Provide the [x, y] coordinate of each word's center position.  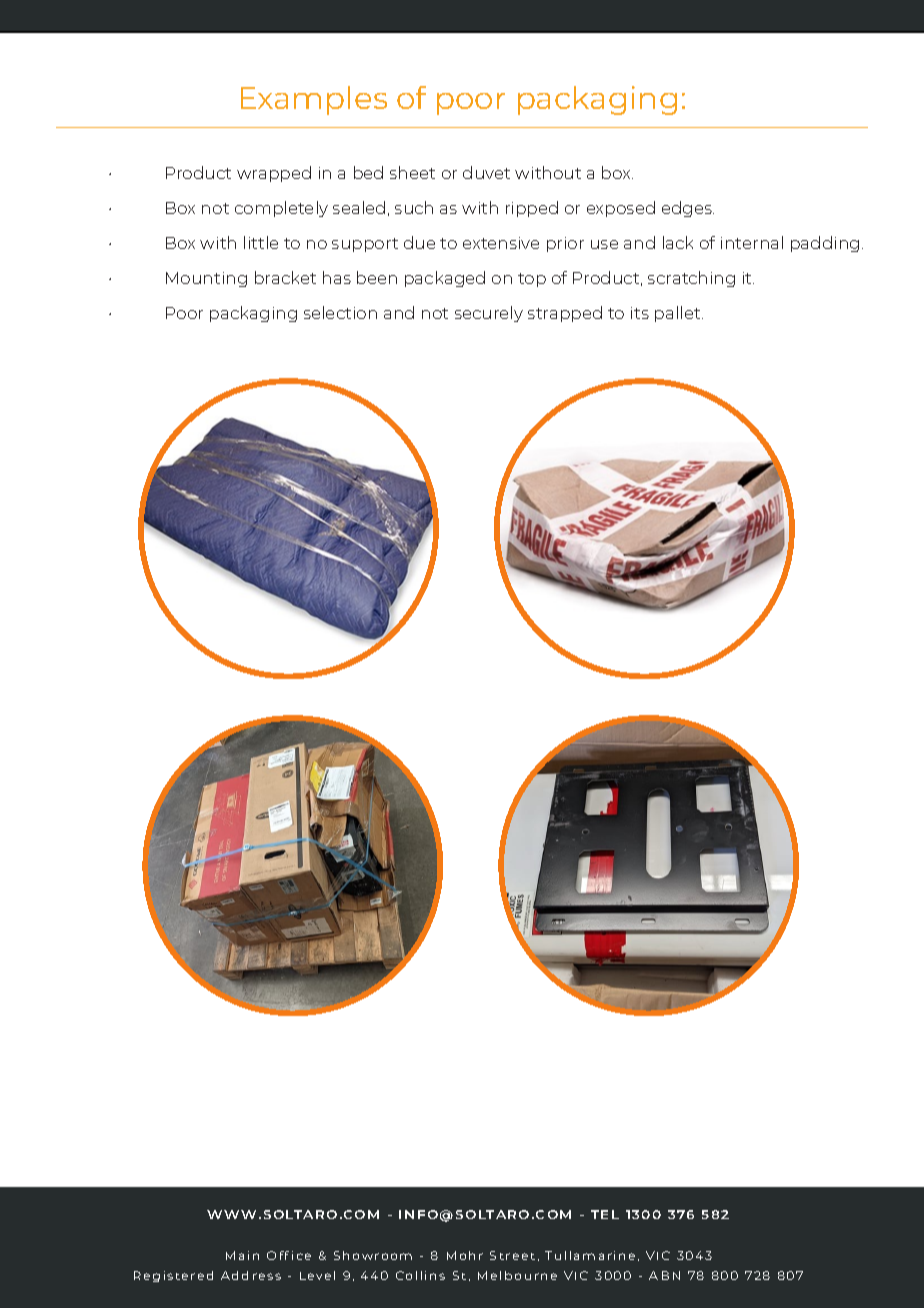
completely [281, 209]
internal [752, 242]
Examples [314, 100]
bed [368, 172]
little [261, 242]
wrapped [274, 174]
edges [688, 209]
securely [489, 314]
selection [340, 312]
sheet [412, 172]
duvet [486, 172]
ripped [532, 209]
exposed [621, 209]
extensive [501, 243]
